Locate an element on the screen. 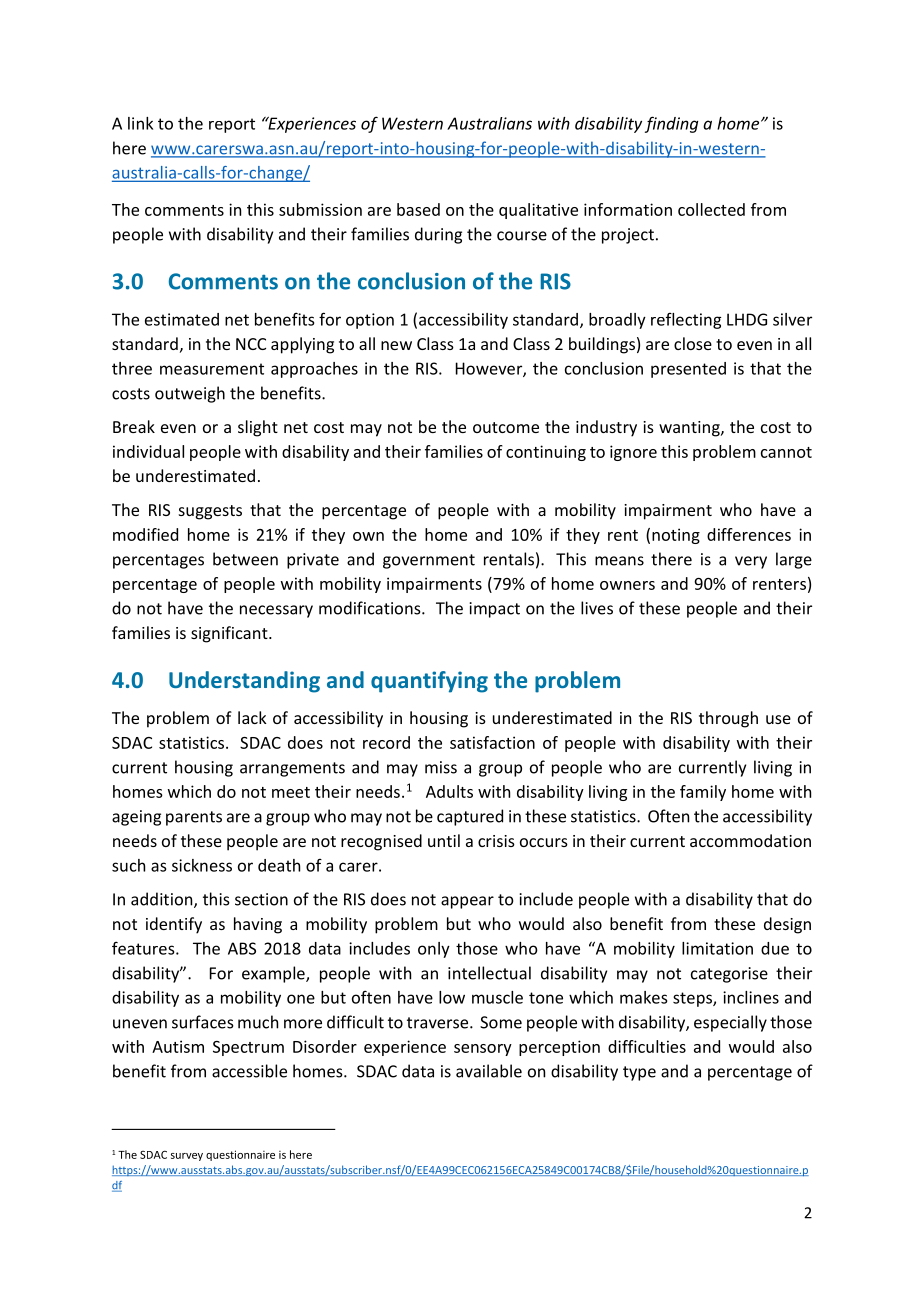  link is located at coordinates (140, 123).
